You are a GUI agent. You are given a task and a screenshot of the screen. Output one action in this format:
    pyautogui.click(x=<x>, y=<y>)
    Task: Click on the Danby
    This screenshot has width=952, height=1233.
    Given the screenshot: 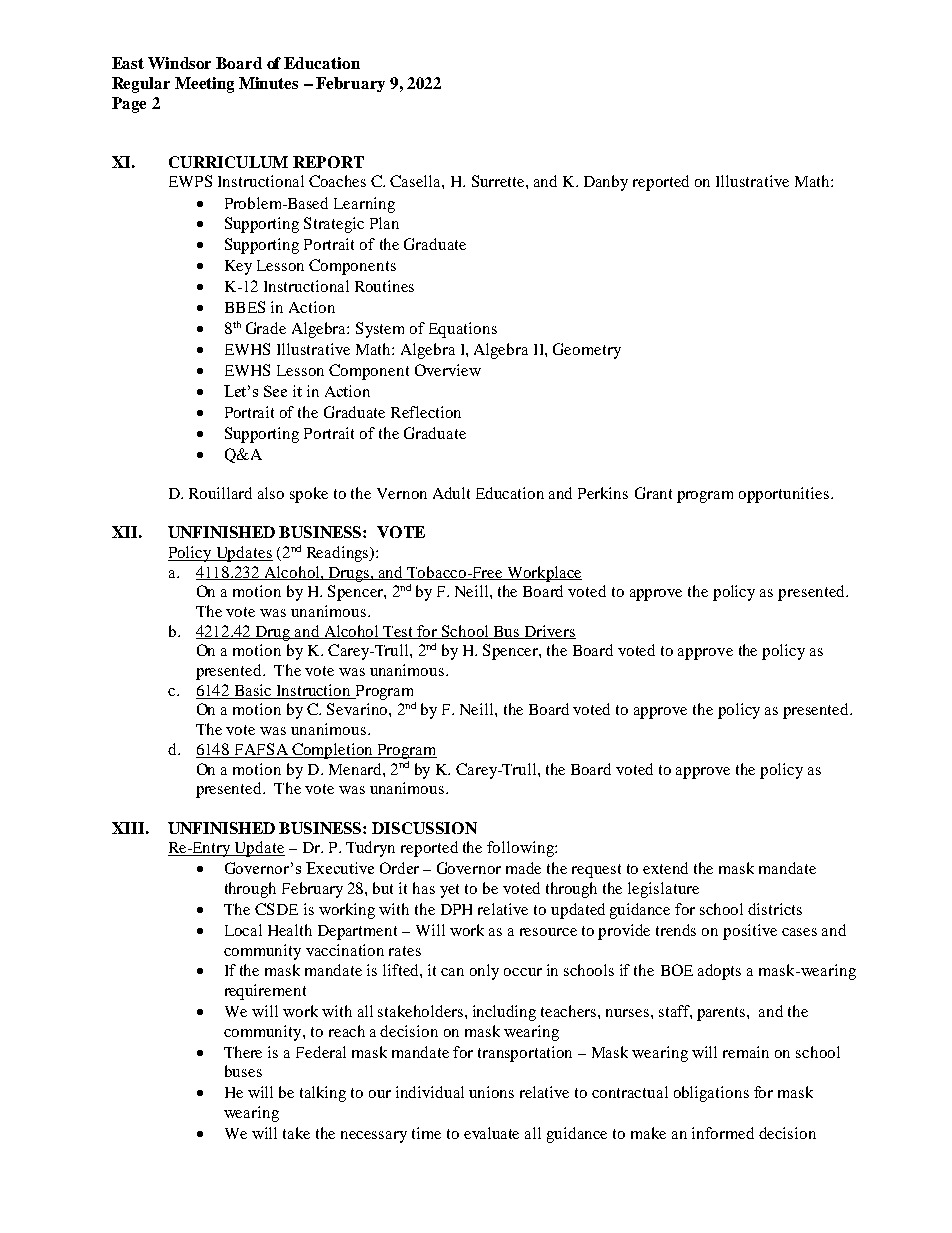 What is the action you would take?
    pyautogui.click(x=606, y=183)
